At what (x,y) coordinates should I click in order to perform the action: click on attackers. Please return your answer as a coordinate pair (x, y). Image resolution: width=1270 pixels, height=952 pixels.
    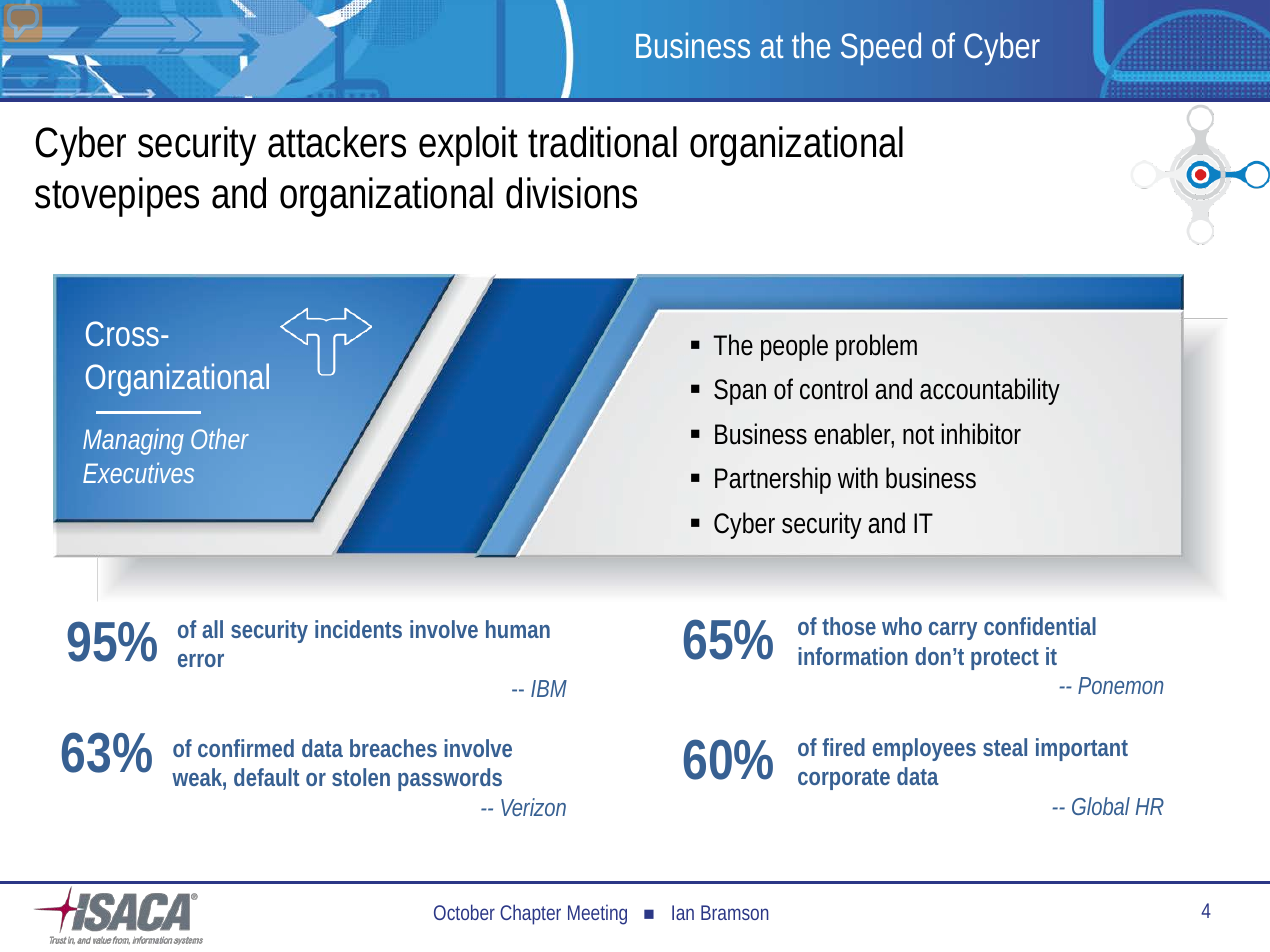
    Looking at the image, I should click on (337, 142).
